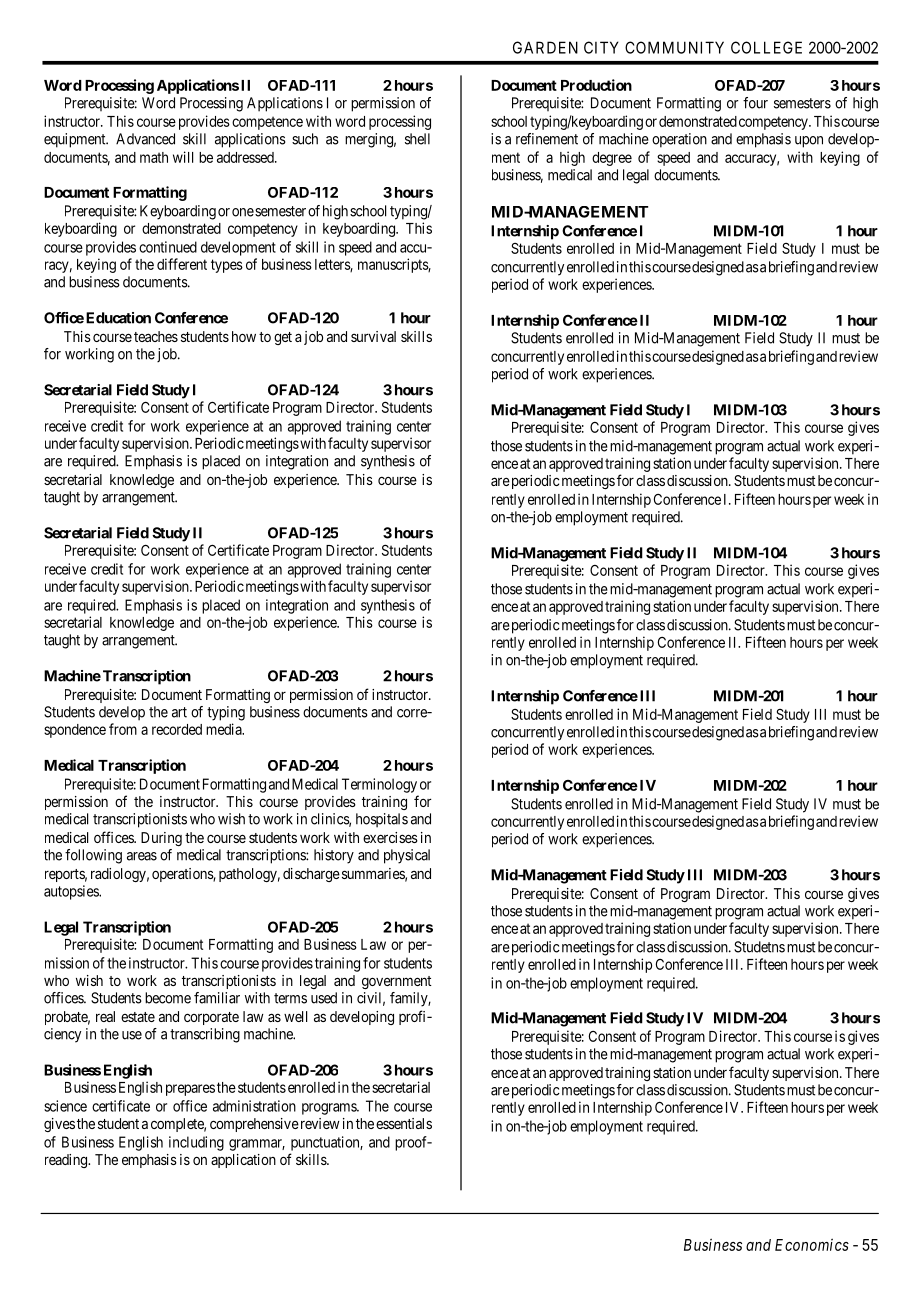  What do you see at coordinates (404, 1123) in the screenshot?
I see `essentials` at bounding box center [404, 1123].
